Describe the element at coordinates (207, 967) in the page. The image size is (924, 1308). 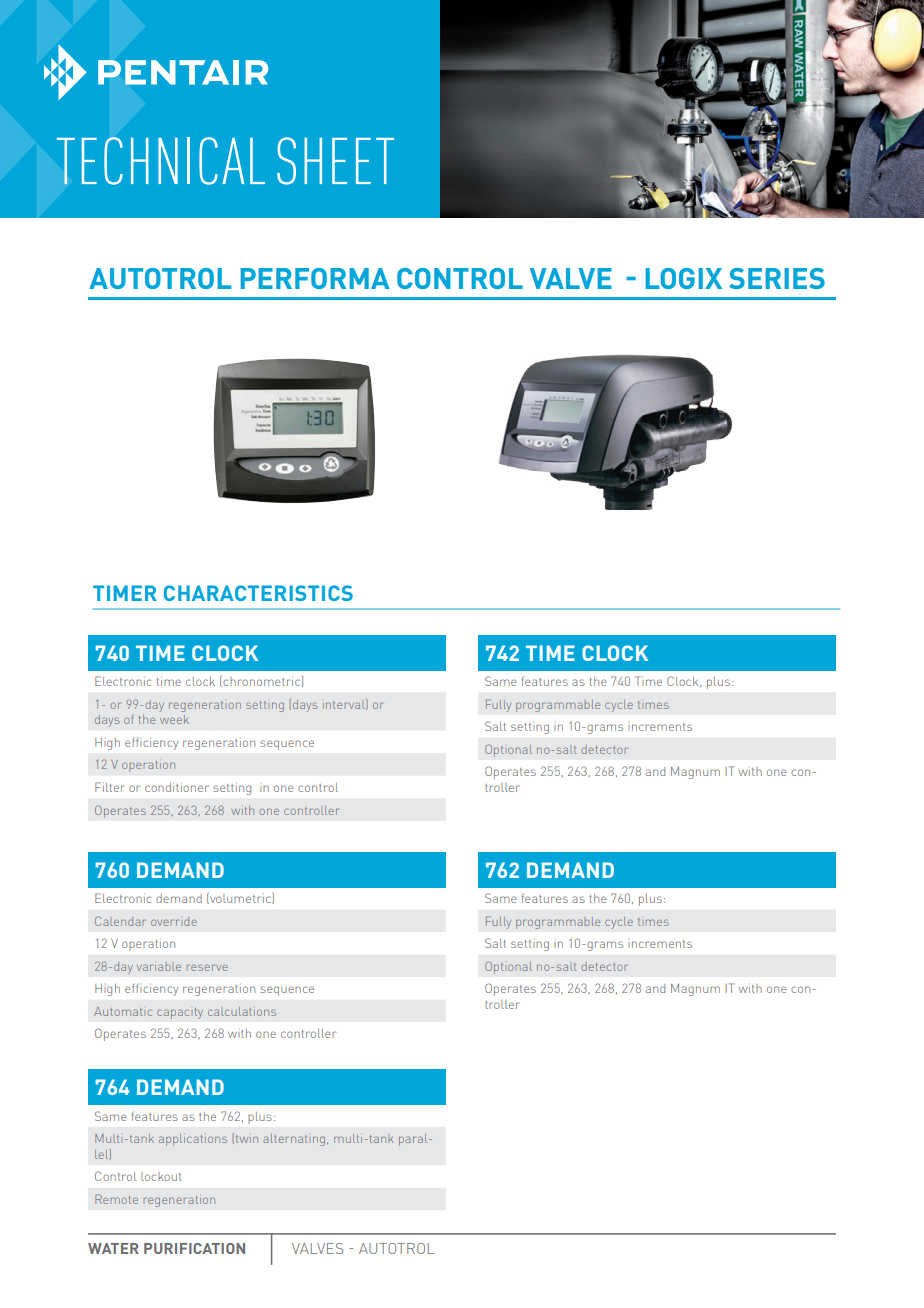
I see `reserve` at that location.
